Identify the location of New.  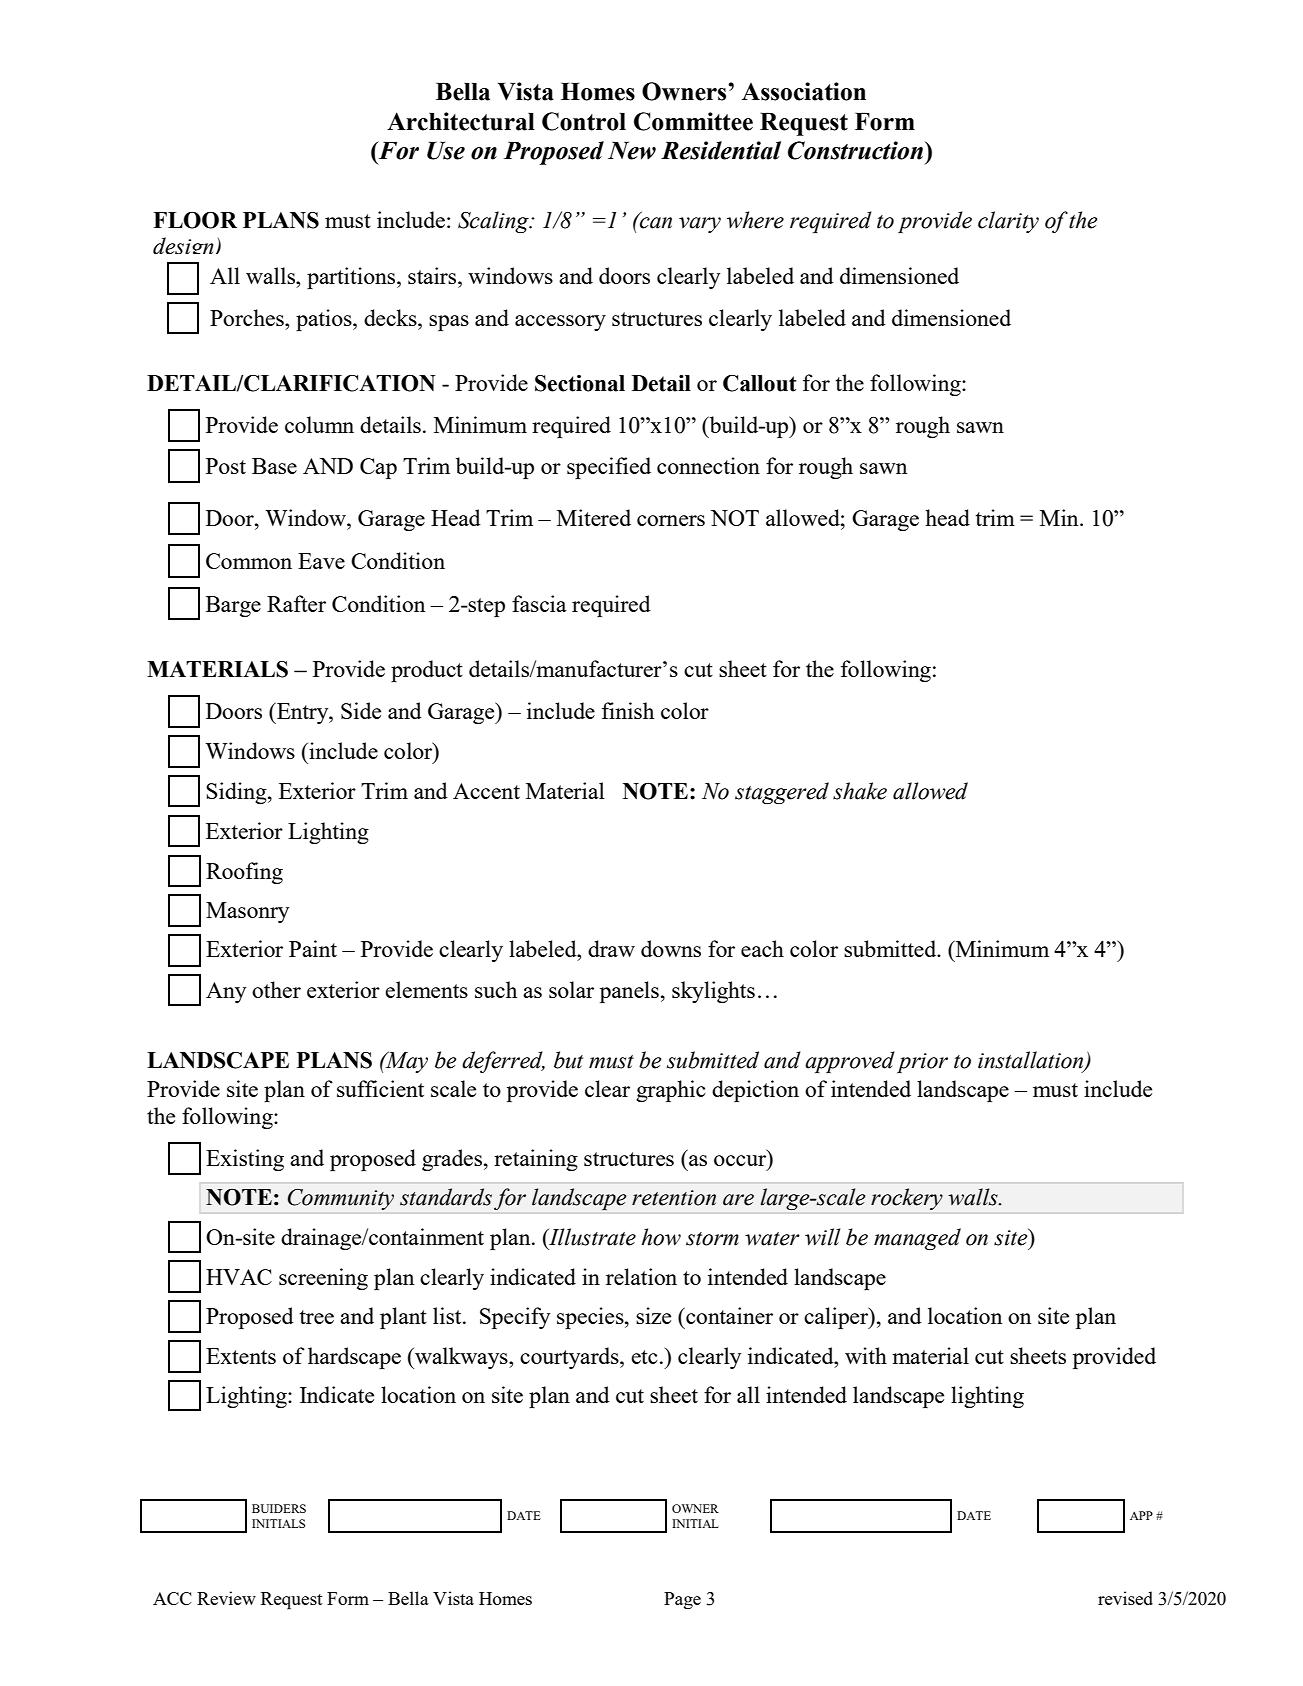
(632, 151).
